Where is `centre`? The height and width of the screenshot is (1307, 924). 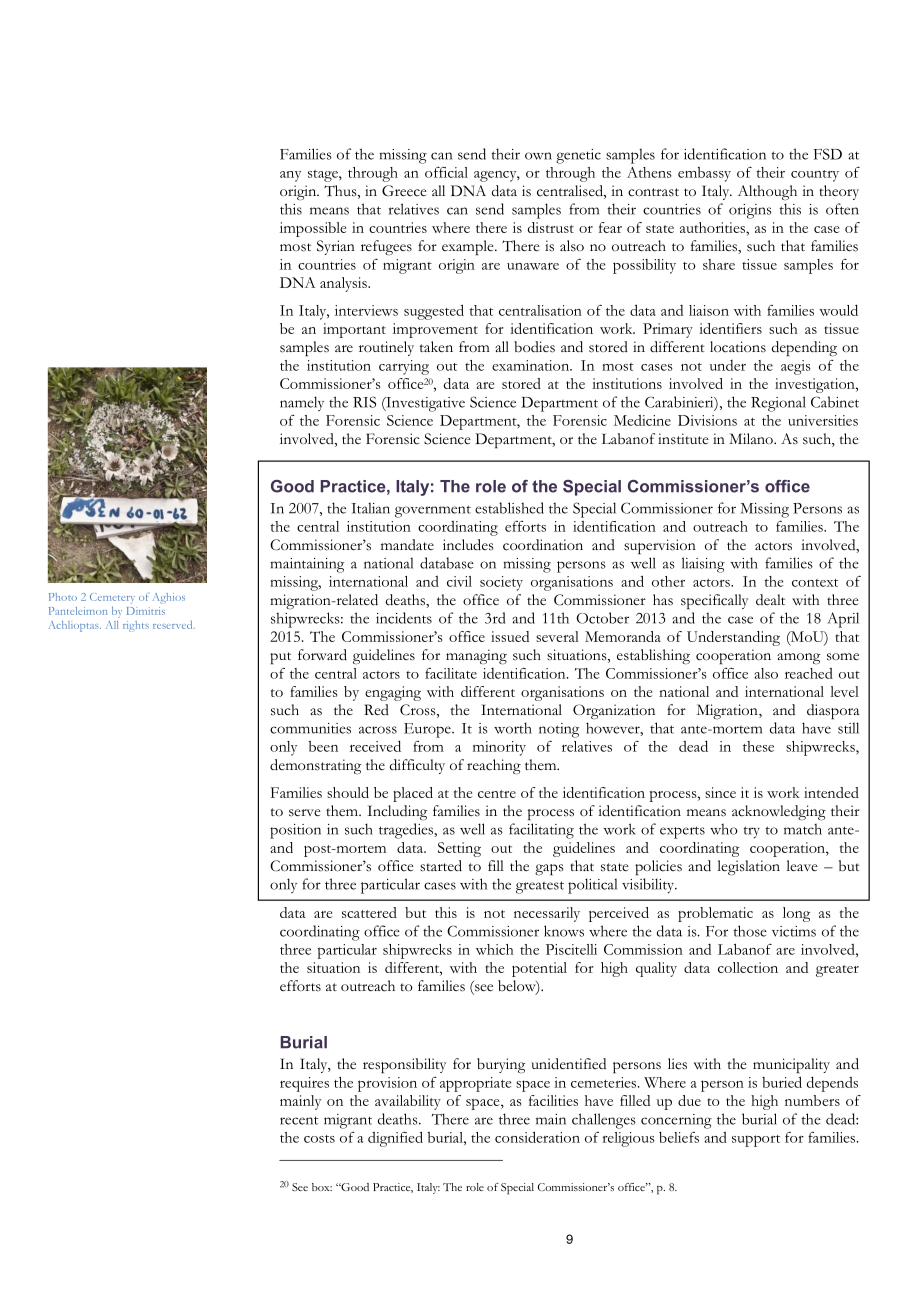 centre is located at coordinates (497, 794).
